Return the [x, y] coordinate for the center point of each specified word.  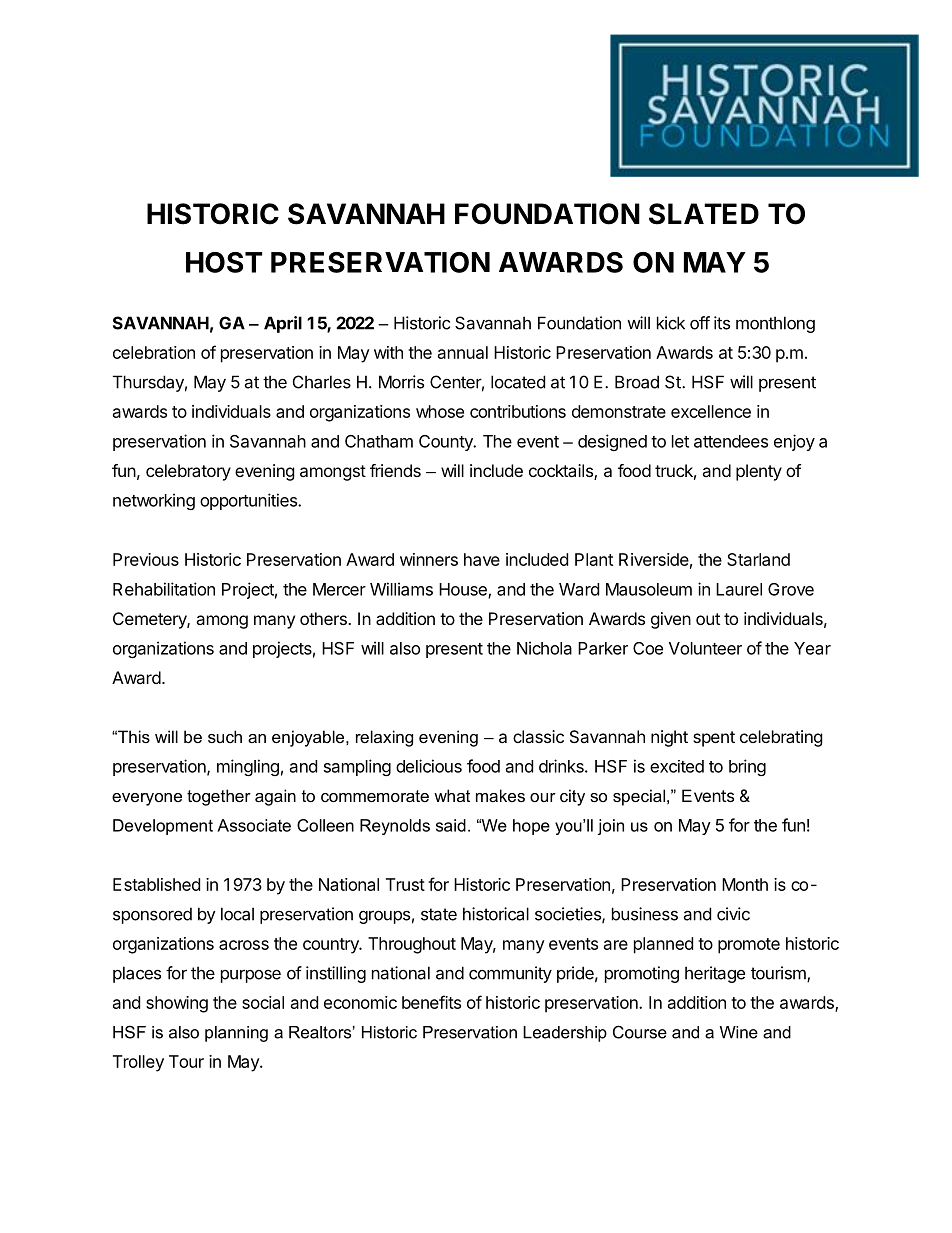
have [482, 559]
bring [747, 767]
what [452, 795]
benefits [431, 1002]
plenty [759, 472]
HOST [224, 262]
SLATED [704, 214]
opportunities [250, 501]
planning [236, 1034]
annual [463, 352]
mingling [248, 767]
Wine [739, 1032]
